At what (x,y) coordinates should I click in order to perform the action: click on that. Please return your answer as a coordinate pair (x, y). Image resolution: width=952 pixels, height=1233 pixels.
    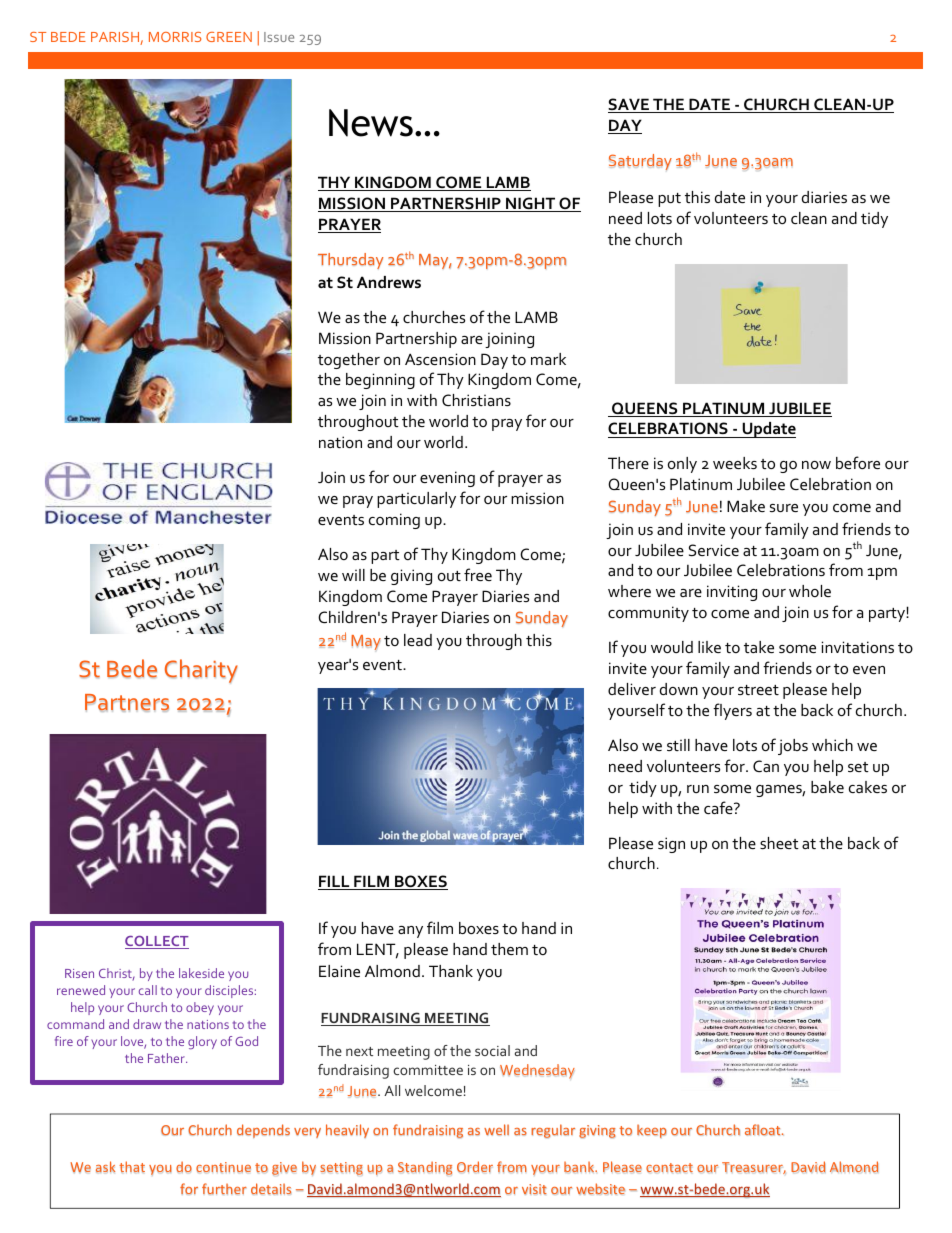
    Looking at the image, I should click on (132, 1167).
